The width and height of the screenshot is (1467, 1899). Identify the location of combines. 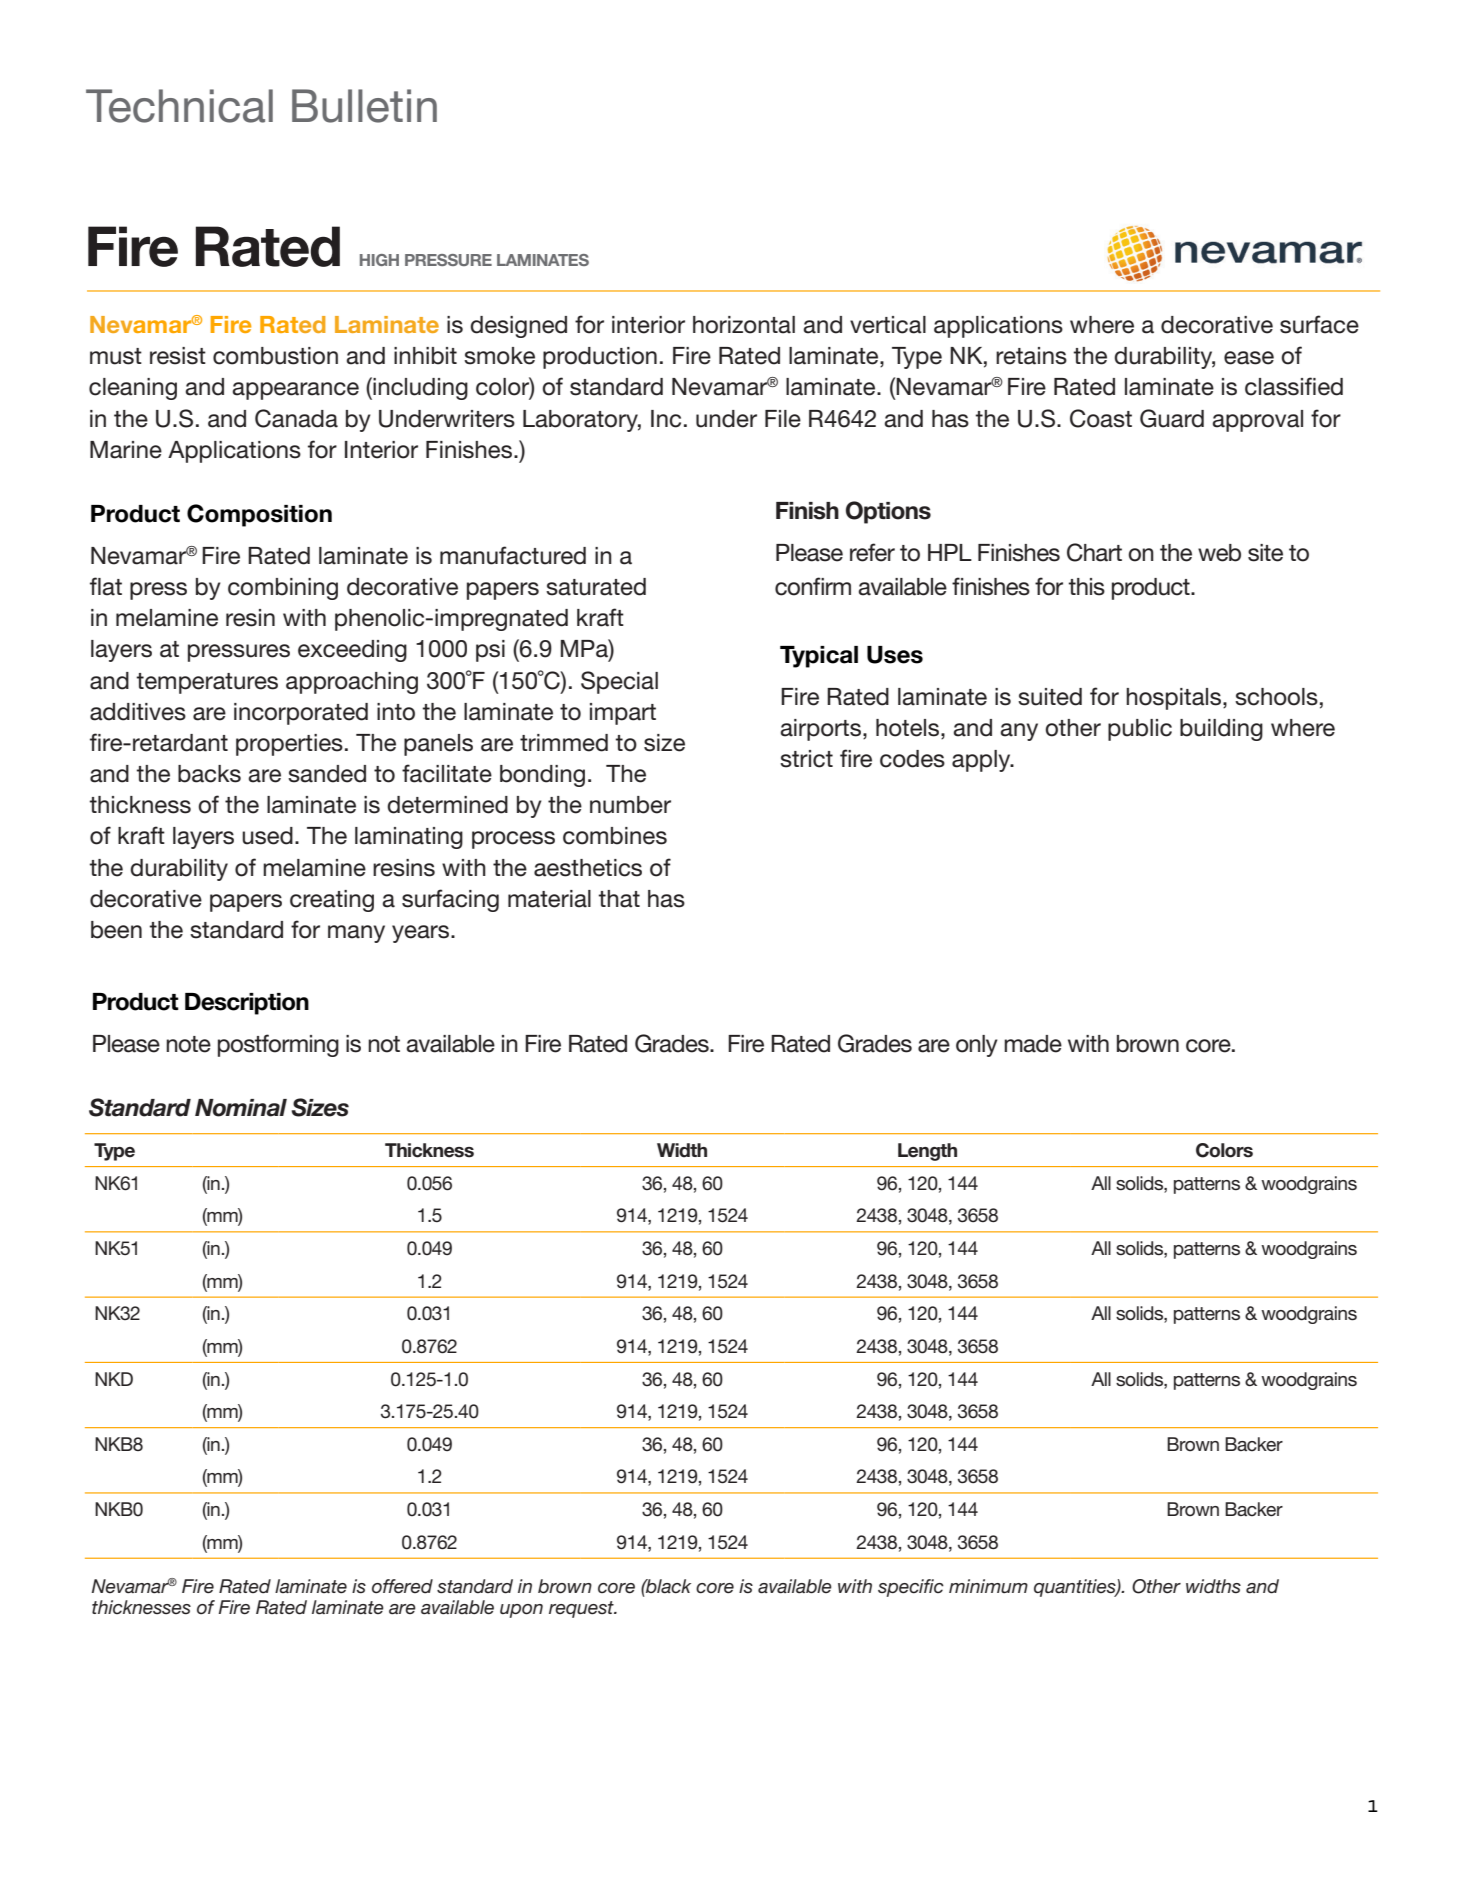
(615, 836).
